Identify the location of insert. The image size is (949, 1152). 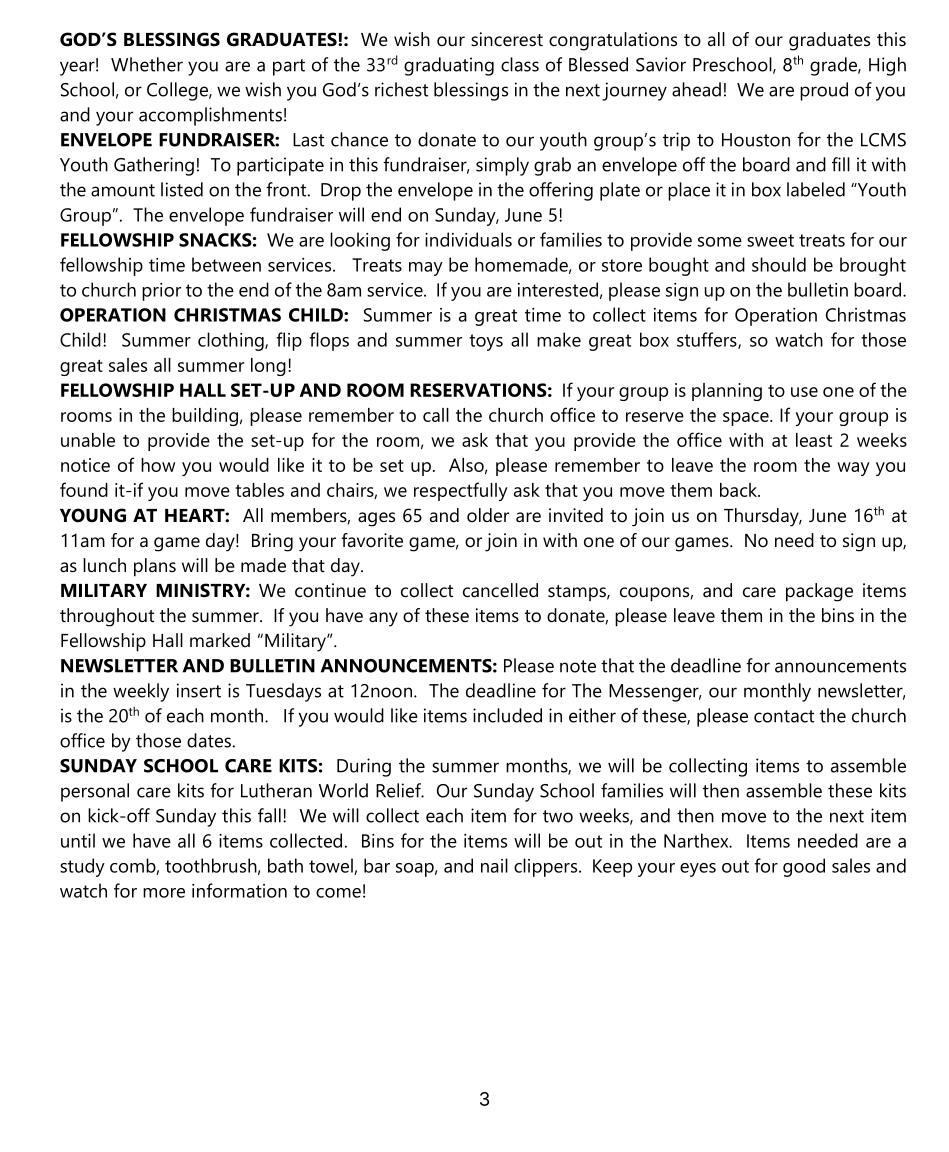
(199, 690).
